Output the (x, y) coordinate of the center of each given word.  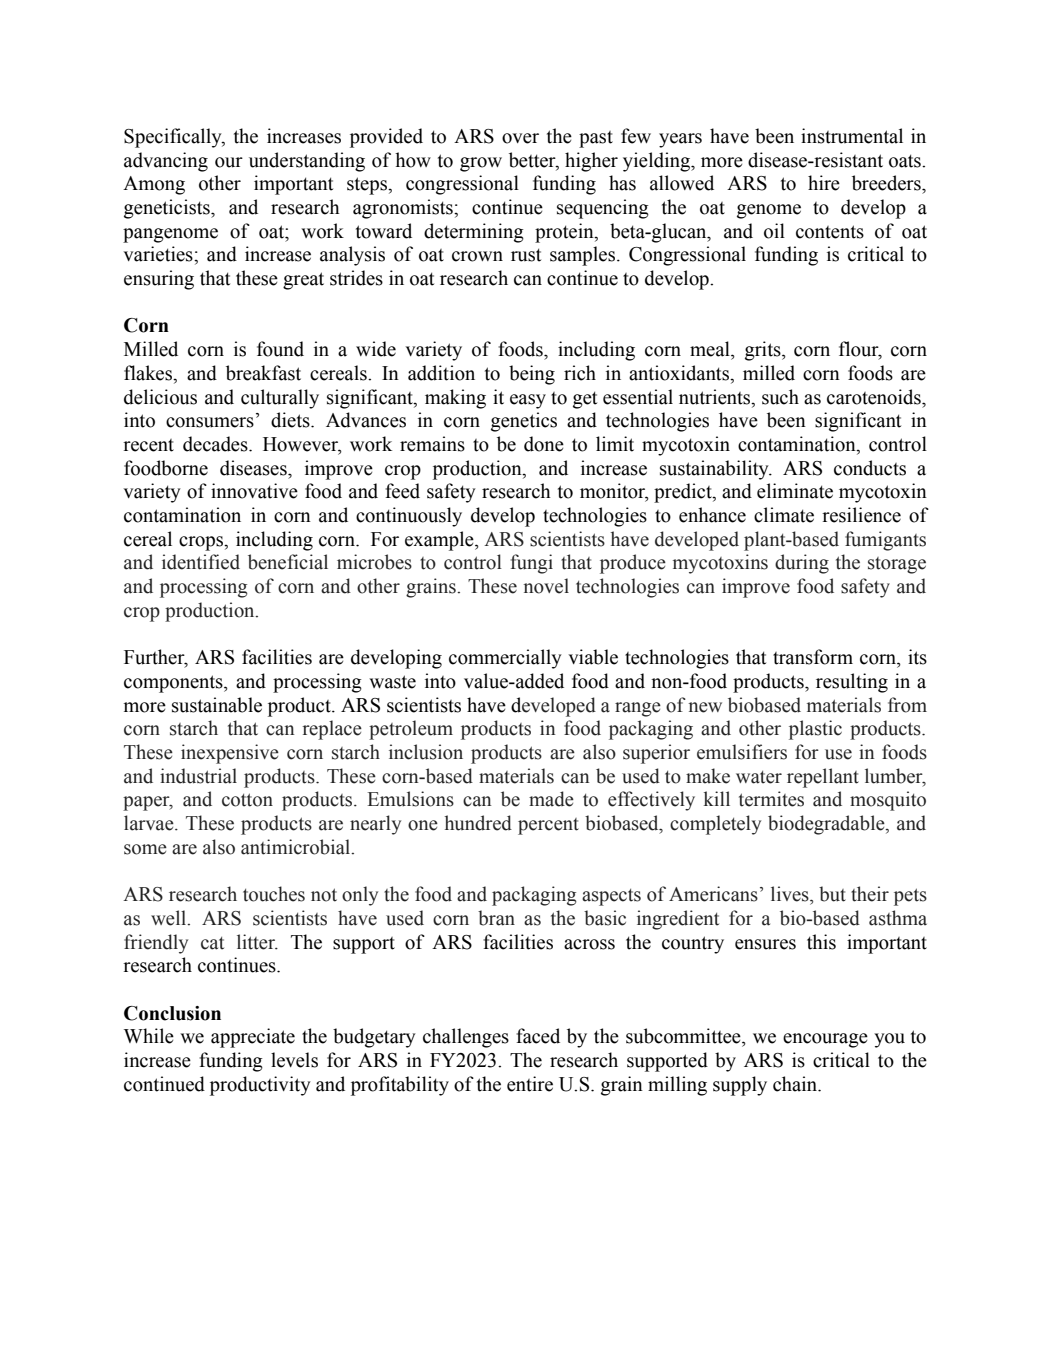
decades (216, 444)
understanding (307, 162)
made (551, 799)
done (544, 444)
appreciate (253, 1038)
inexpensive (230, 754)
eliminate (795, 491)
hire (824, 183)
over (520, 138)
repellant (823, 778)
